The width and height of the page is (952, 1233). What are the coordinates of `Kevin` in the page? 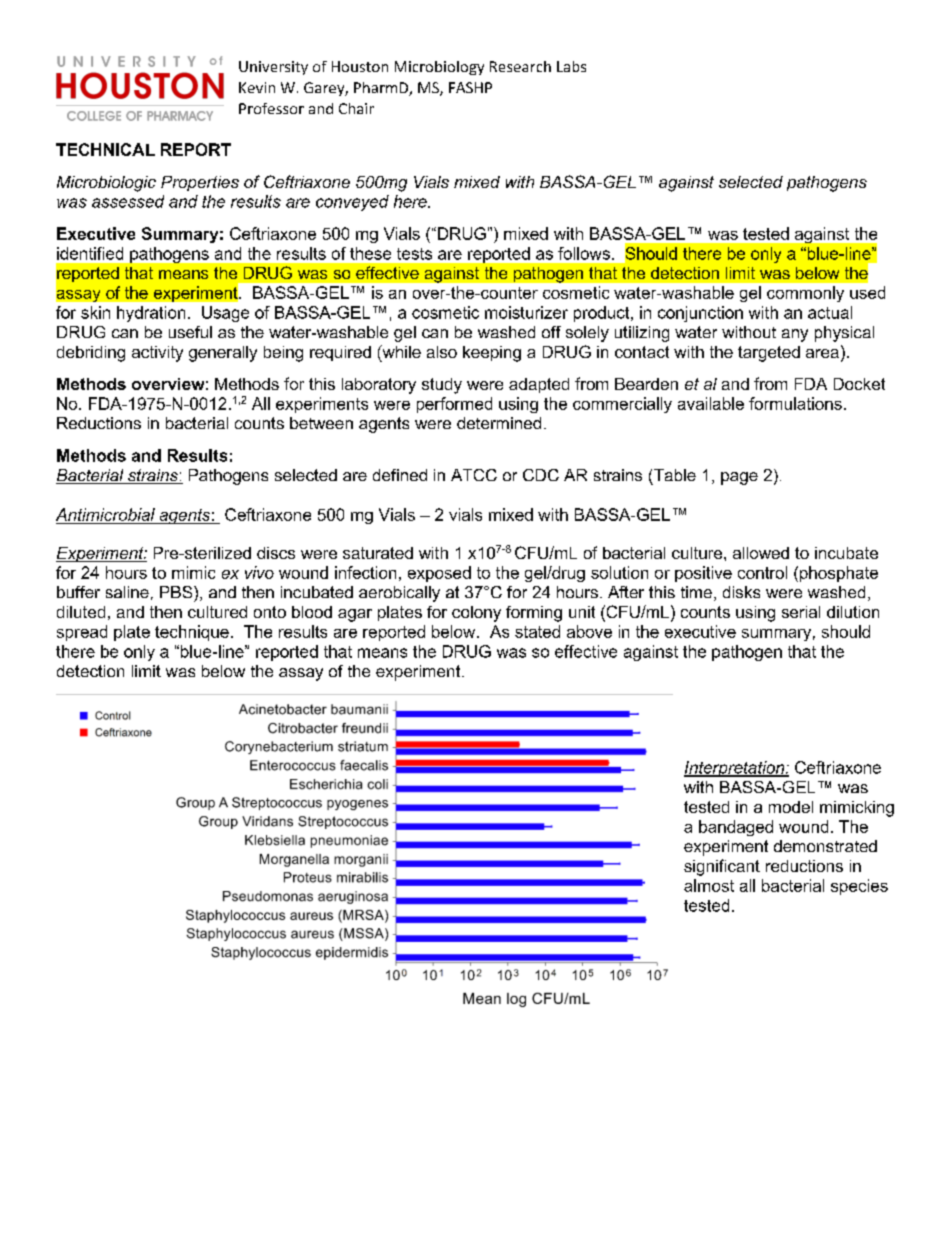 It's located at (257, 87).
